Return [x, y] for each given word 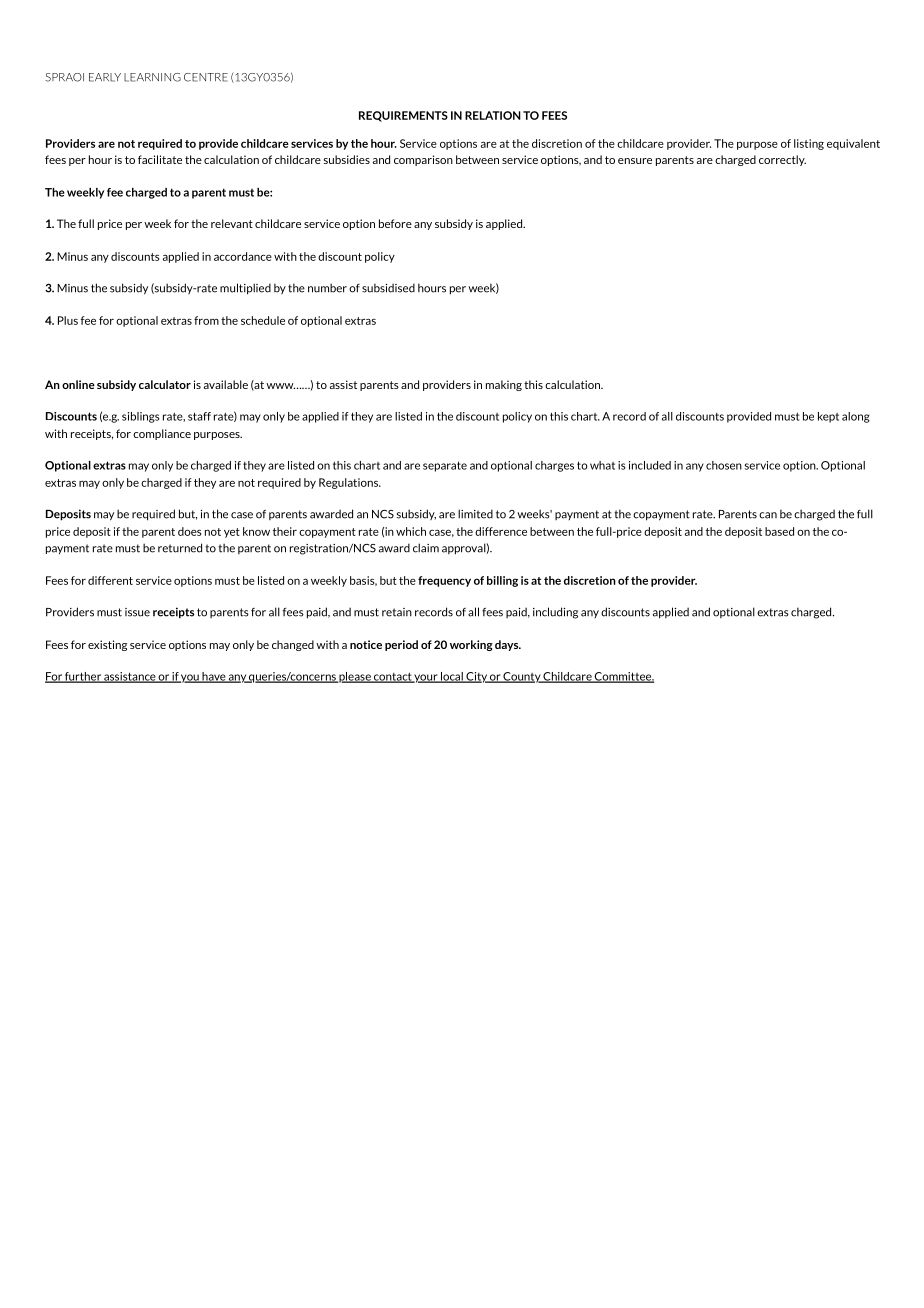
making [504, 385]
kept [828, 417]
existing [107, 645]
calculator [165, 384]
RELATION [493, 115]
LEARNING [152, 77]
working [471, 645]
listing [809, 144]
